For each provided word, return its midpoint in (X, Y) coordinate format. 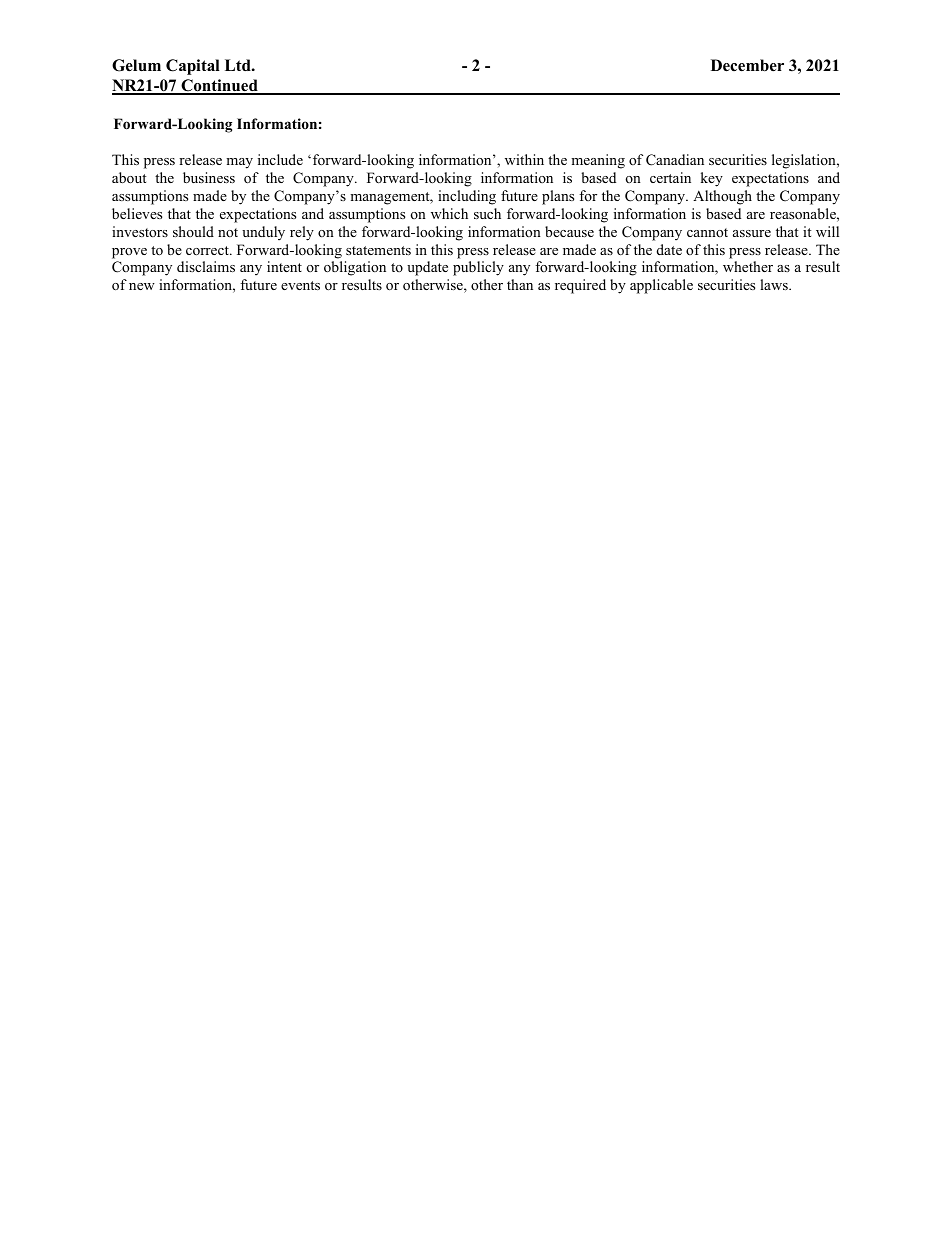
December (747, 65)
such (487, 213)
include (280, 159)
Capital (193, 67)
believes (137, 213)
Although (722, 197)
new (142, 286)
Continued (219, 86)
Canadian (675, 160)
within (524, 159)
